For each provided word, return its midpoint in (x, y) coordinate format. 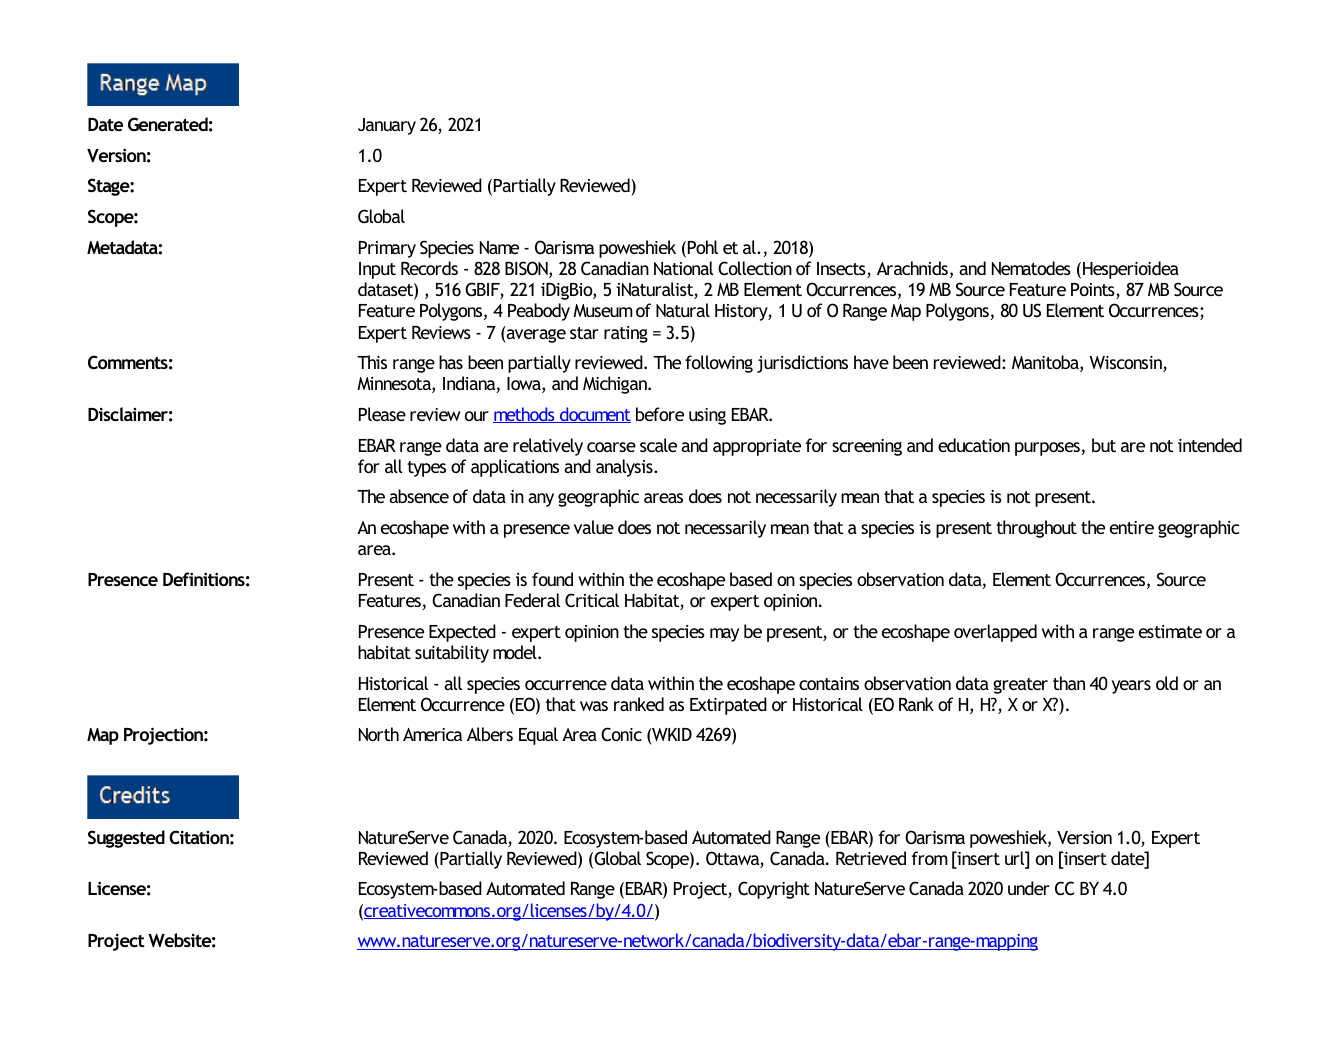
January (387, 126)
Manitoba (1046, 363)
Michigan (616, 385)
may (724, 635)
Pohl (703, 247)
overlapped (995, 633)
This (372, 362)
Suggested (126, 839)
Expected (462, 633)
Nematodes (1031, 268)
